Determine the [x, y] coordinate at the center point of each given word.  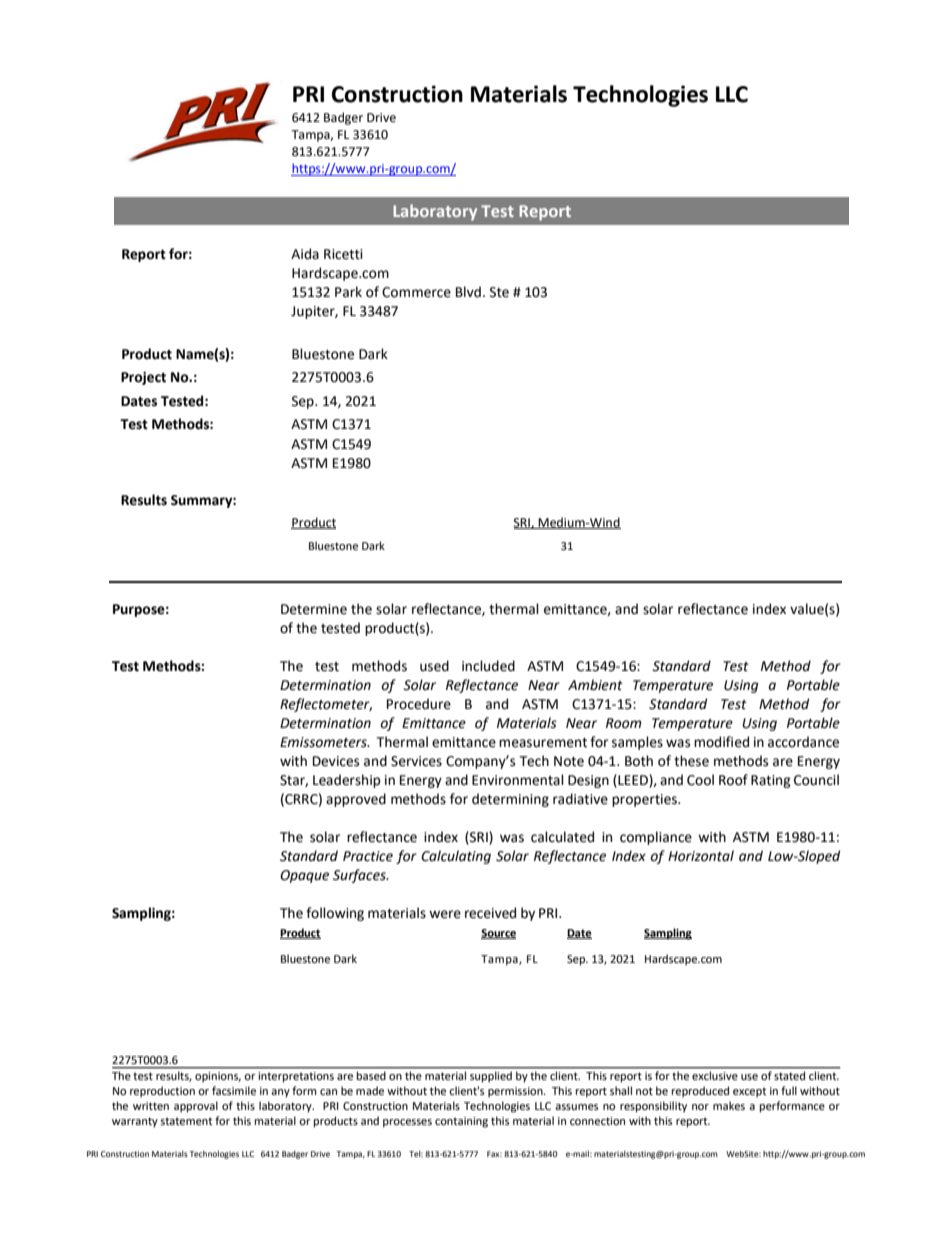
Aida [305, 254]
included [488, 666]
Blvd [468, 292]
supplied [491, 1077]
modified [721, 742]
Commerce [416, 292]
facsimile [234, 1091]
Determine [314, 609]
